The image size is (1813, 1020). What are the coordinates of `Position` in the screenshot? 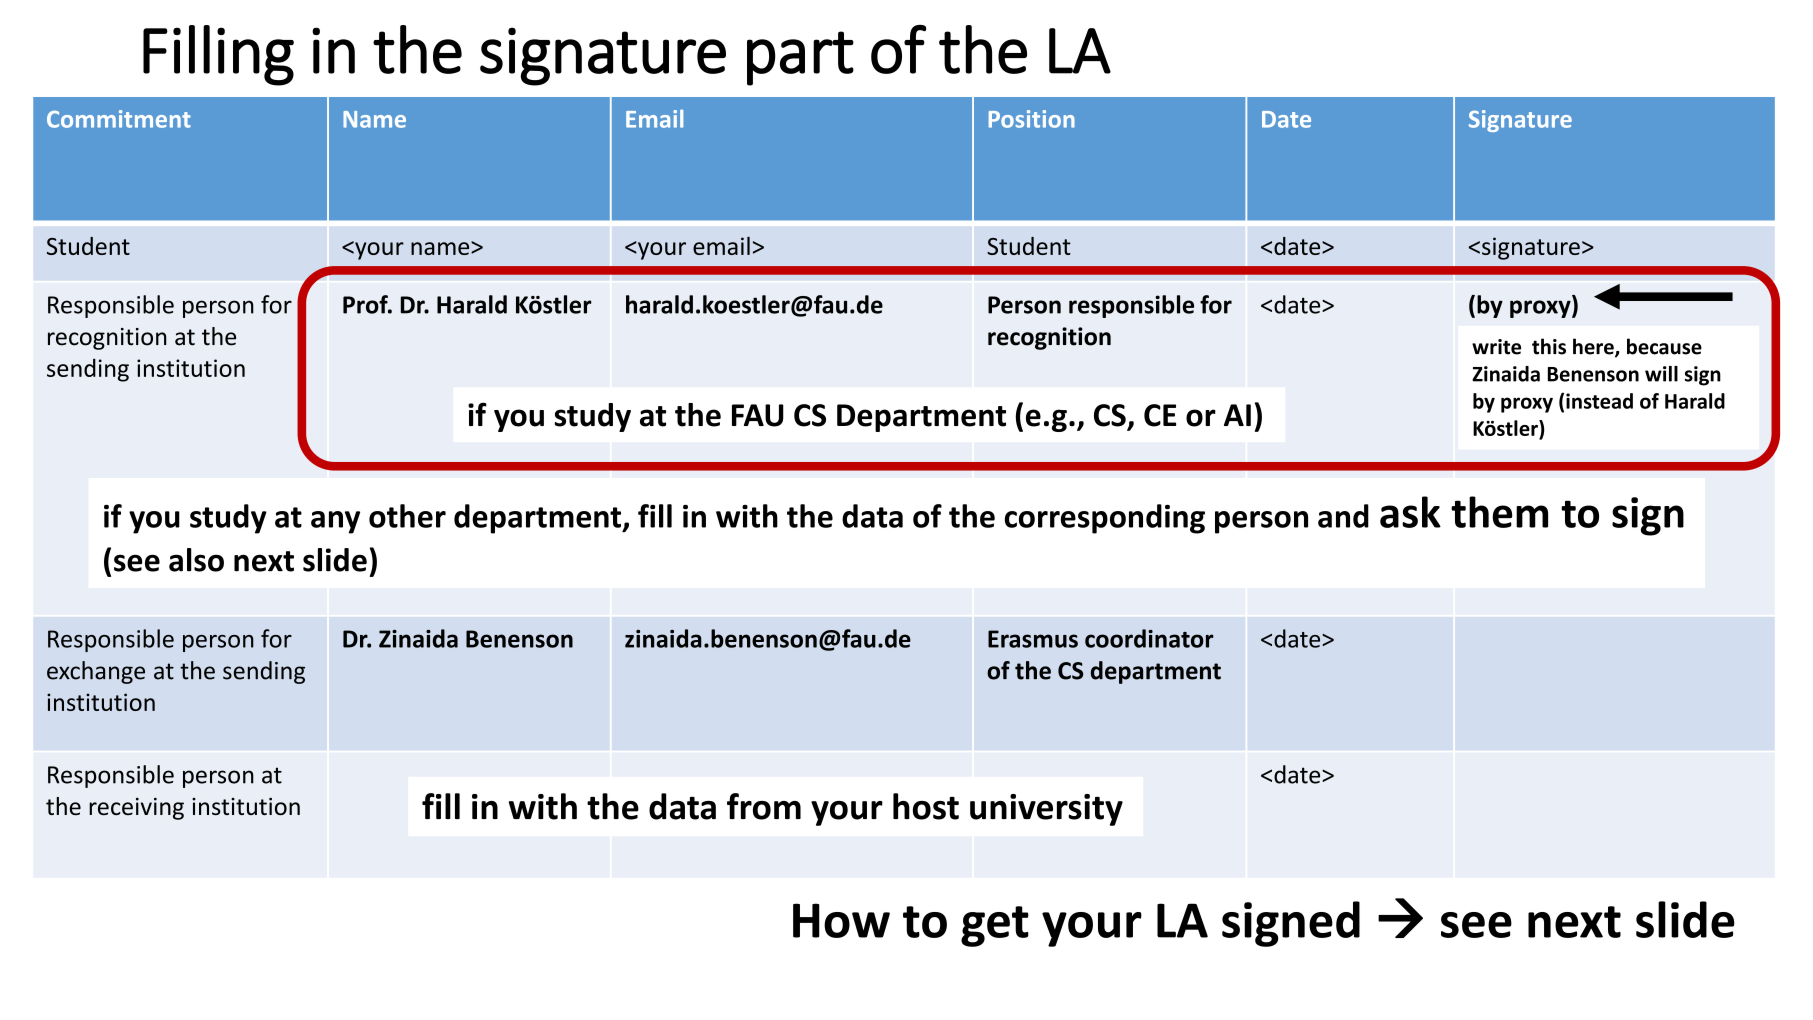 It's located at (1032, 119).
